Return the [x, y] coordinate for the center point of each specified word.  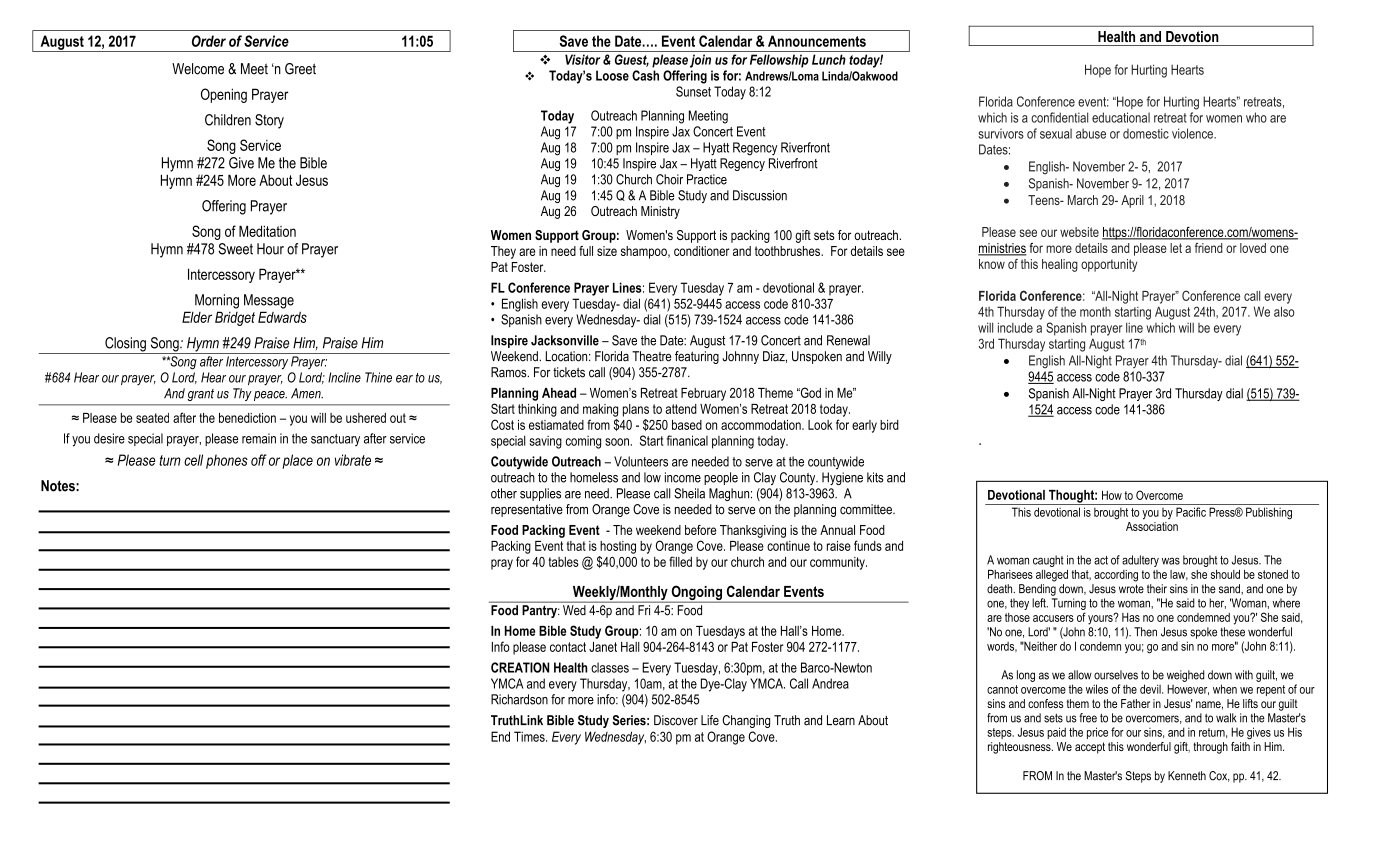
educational [1121, 117]
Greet [300, 69]
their [1157, 589]
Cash [645, 75]
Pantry [541, 611]
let [1176, 248]
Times [530, 736]
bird [889, 425]
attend [681, 409]
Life [710, 720]
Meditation [267, 231]
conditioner [702, 251]
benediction [247, 418]
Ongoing [696, 594]
